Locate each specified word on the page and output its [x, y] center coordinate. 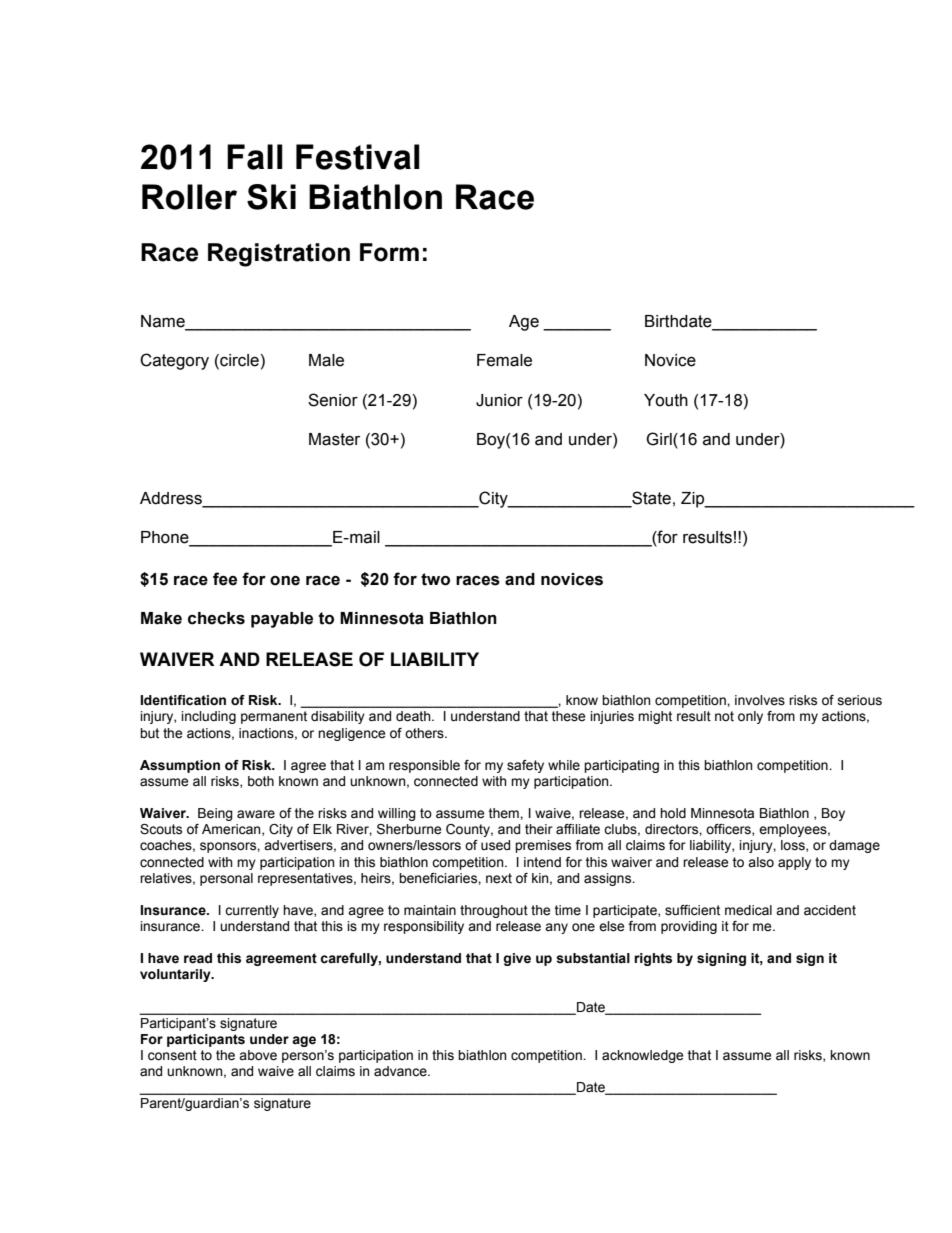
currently [252, 911]
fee [225, 579]
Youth [666, 400]
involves [760, 700]
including [208, 717]
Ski [271, 197]
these [568, 716]
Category [174, 361]
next [499, 878]
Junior [499, 400]
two [435, 579]
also [761, 862]
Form [389, 252]
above [258, 1055]
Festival [358, 157]
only [750, 717]
